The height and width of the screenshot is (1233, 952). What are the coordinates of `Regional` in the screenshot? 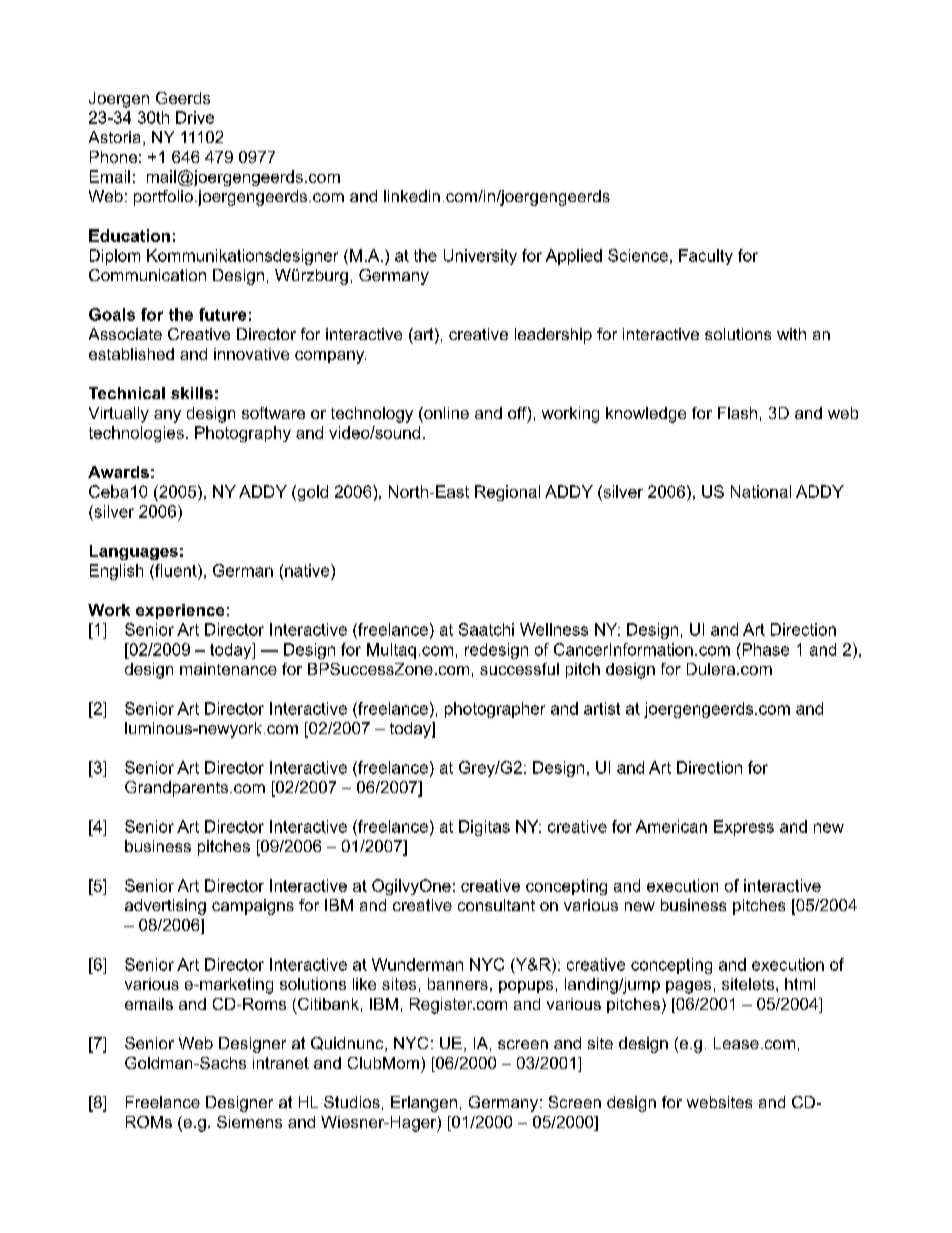 It's located at (507, 493).
